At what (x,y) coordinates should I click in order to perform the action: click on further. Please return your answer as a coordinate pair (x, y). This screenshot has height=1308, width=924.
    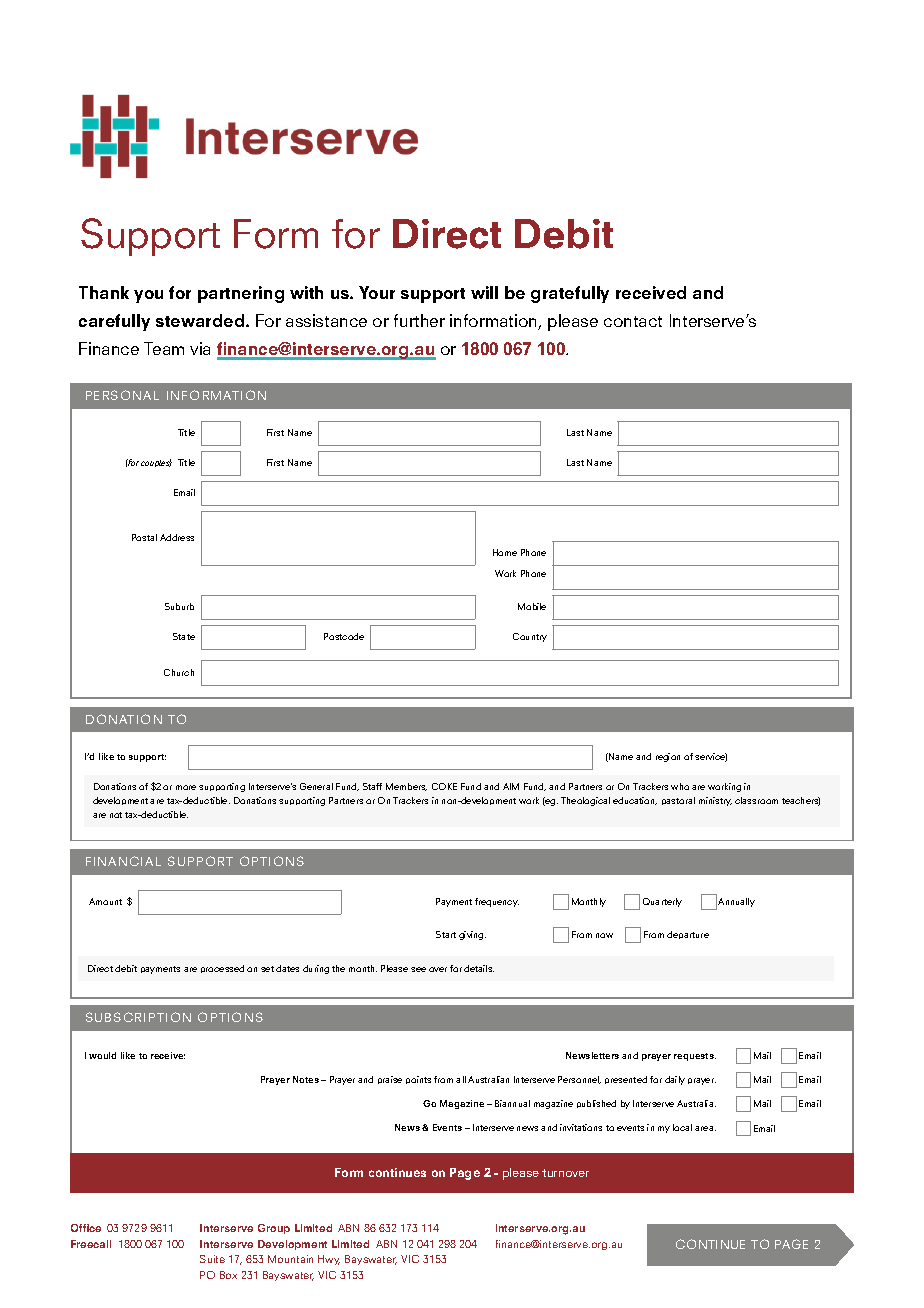
    Looking at the image, I should click on (419, 320).
